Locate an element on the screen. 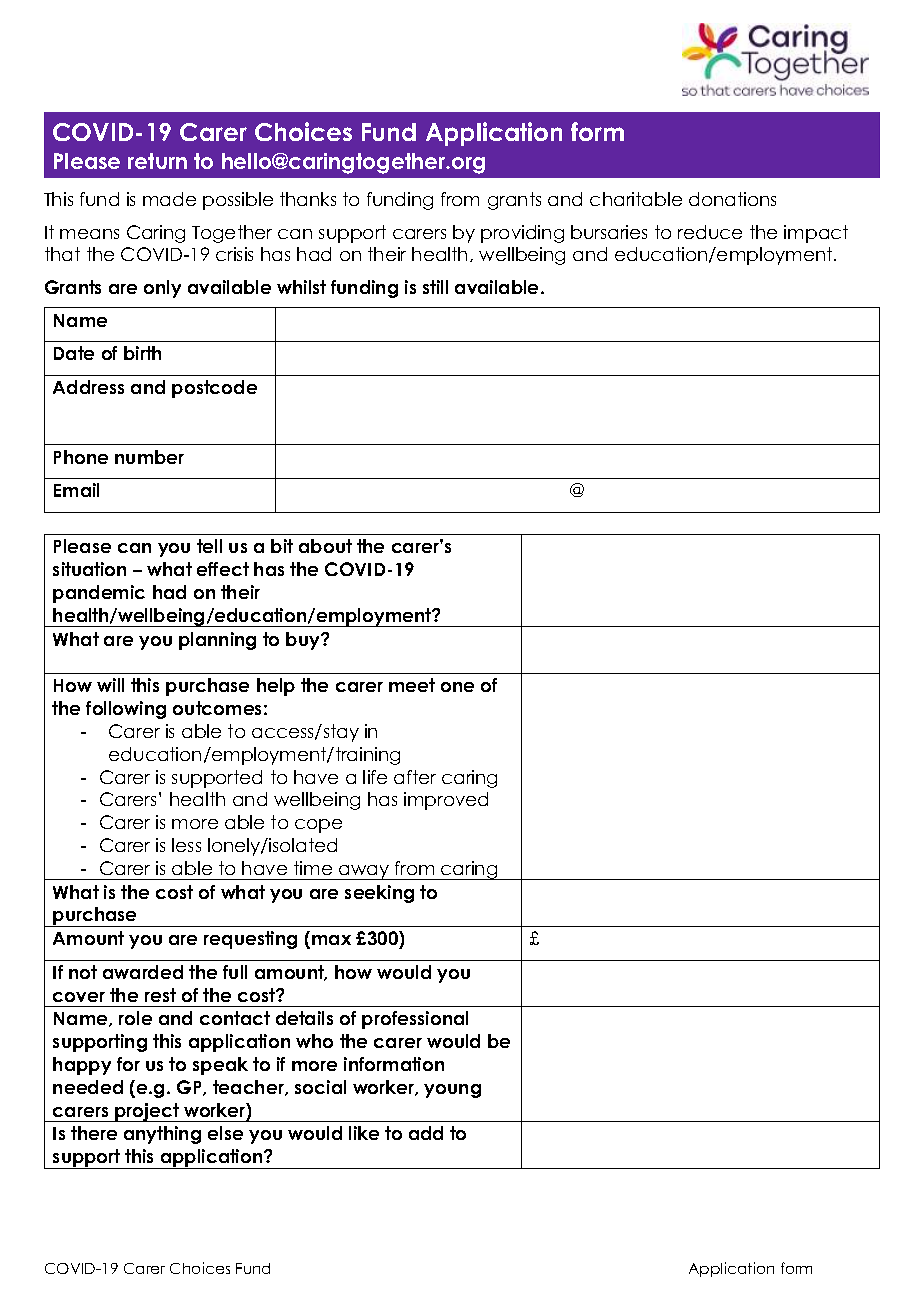 This screenshot has height=1308, width=924. donations is located at coordinates (732, 199).
